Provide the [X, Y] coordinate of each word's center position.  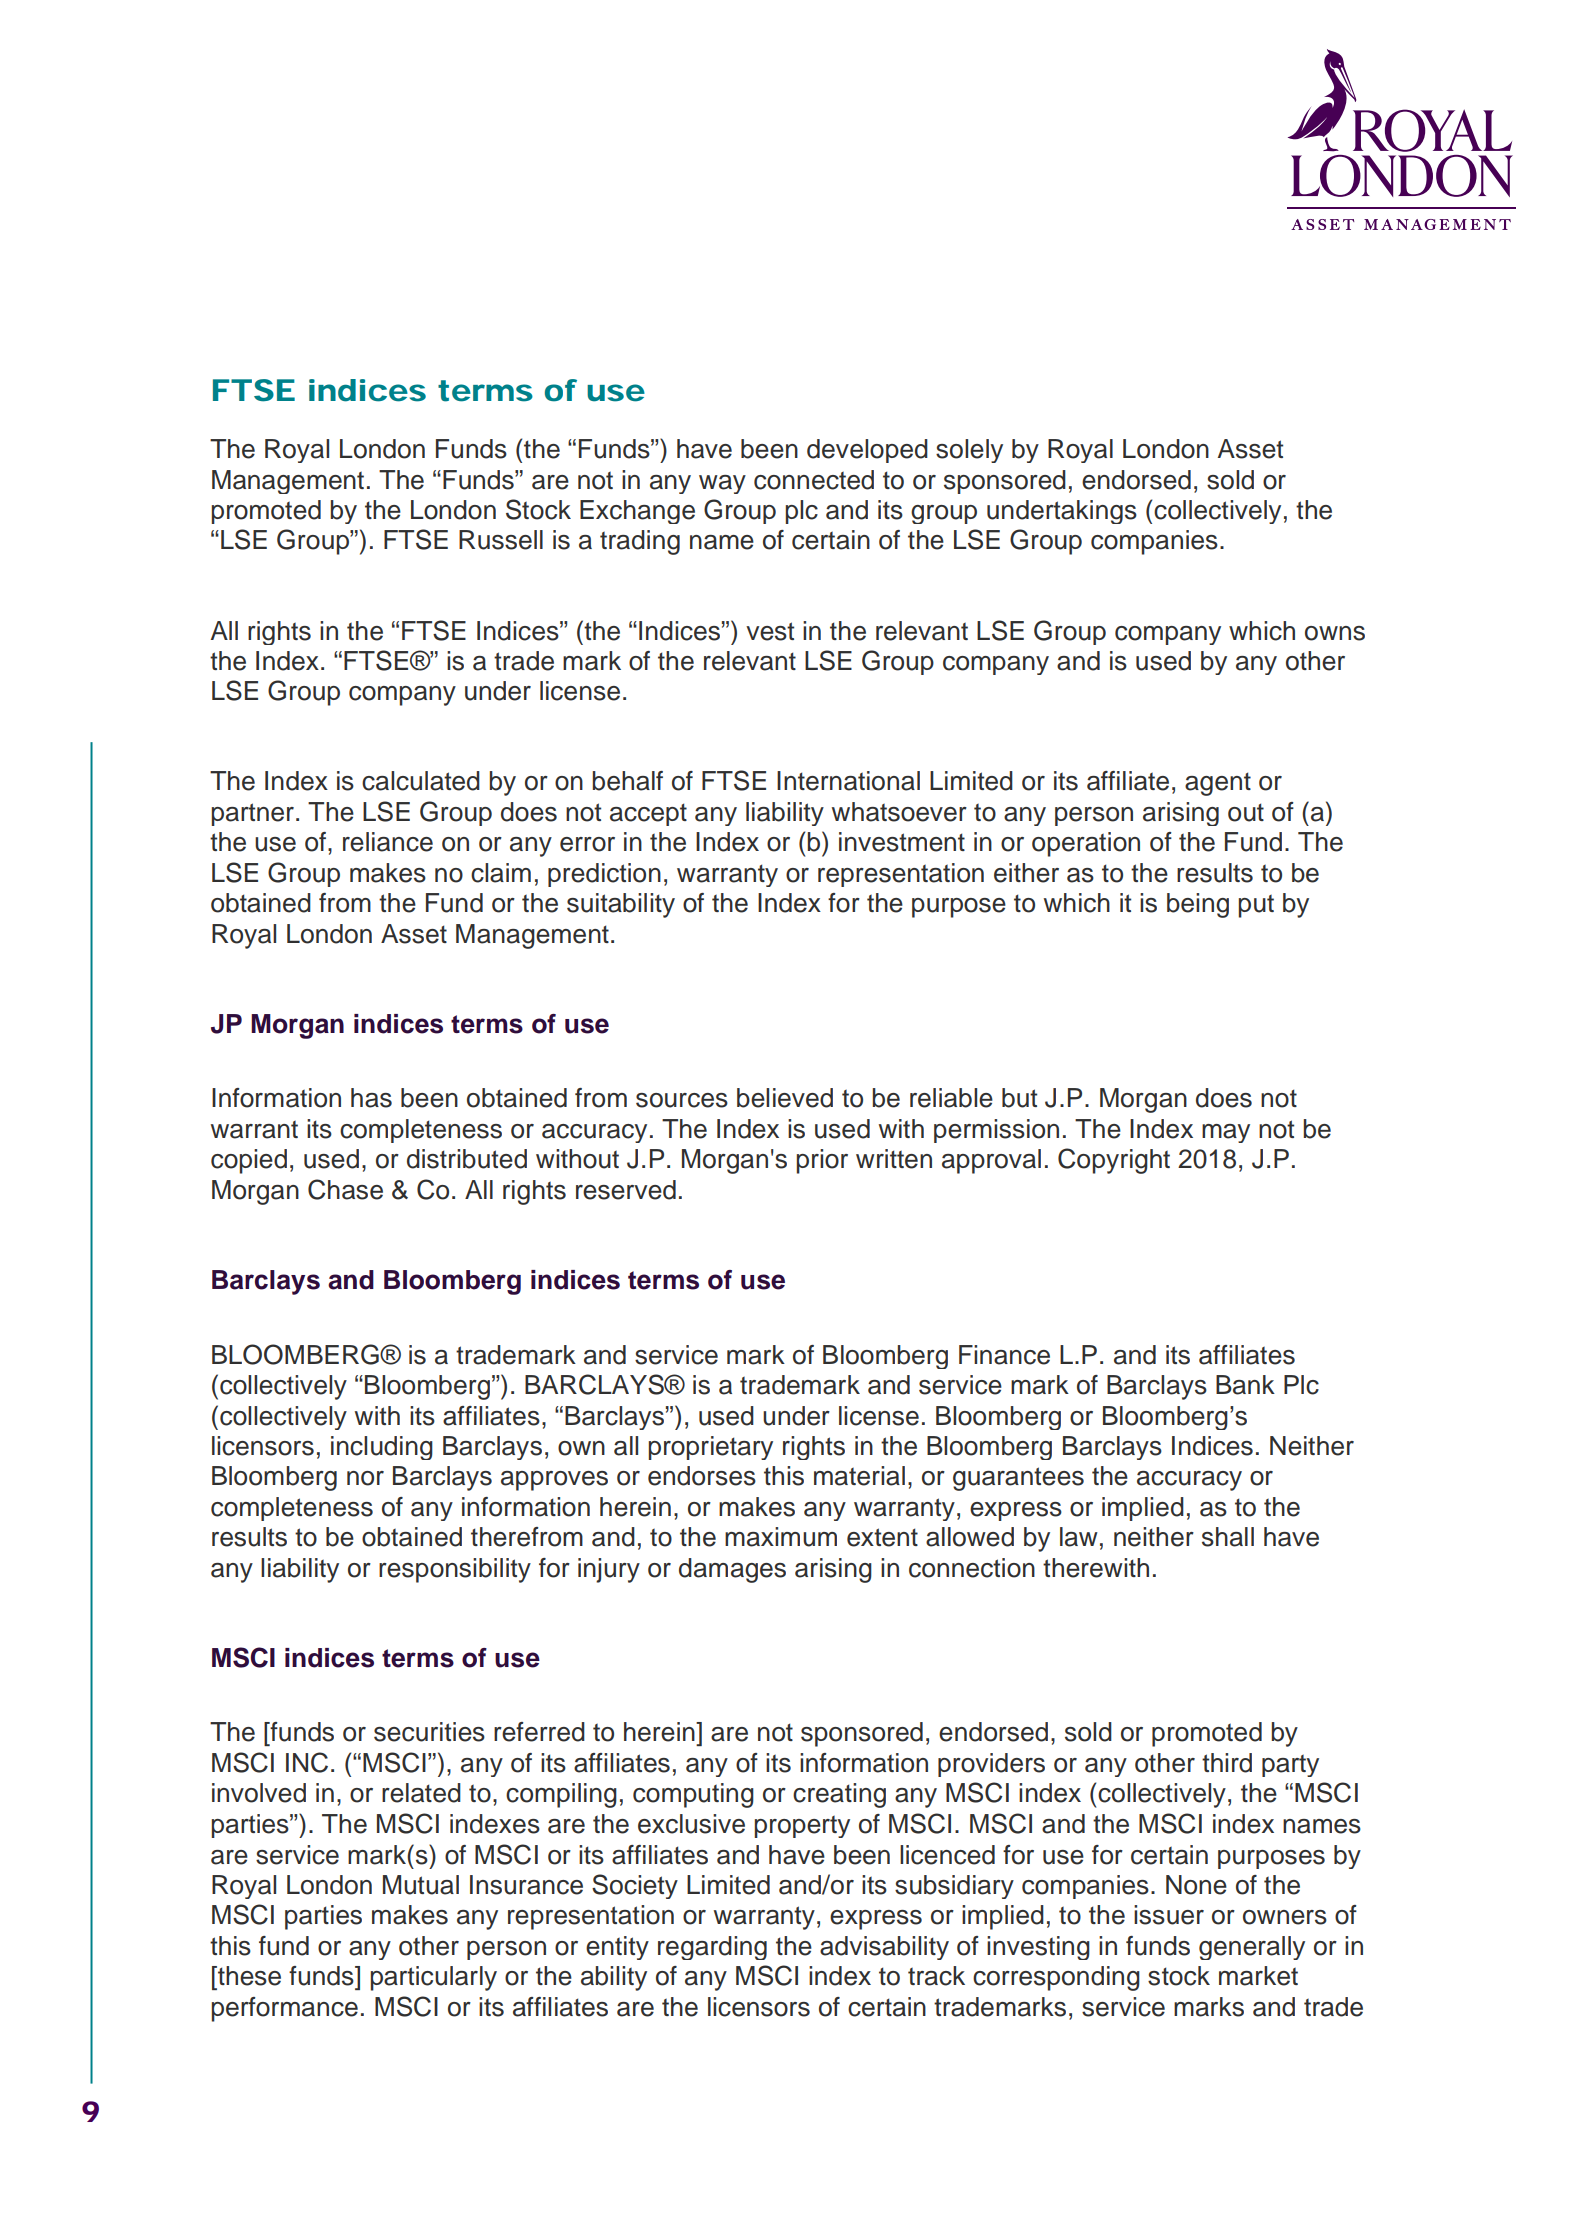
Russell [501, 540]
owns [1335, 633]
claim [501, 873]
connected [814, 480]
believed [785, 1098]
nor [365, 1478]
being [1198, 905]
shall [1228, 1537]
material [859, 1476]
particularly [433, 1978]
